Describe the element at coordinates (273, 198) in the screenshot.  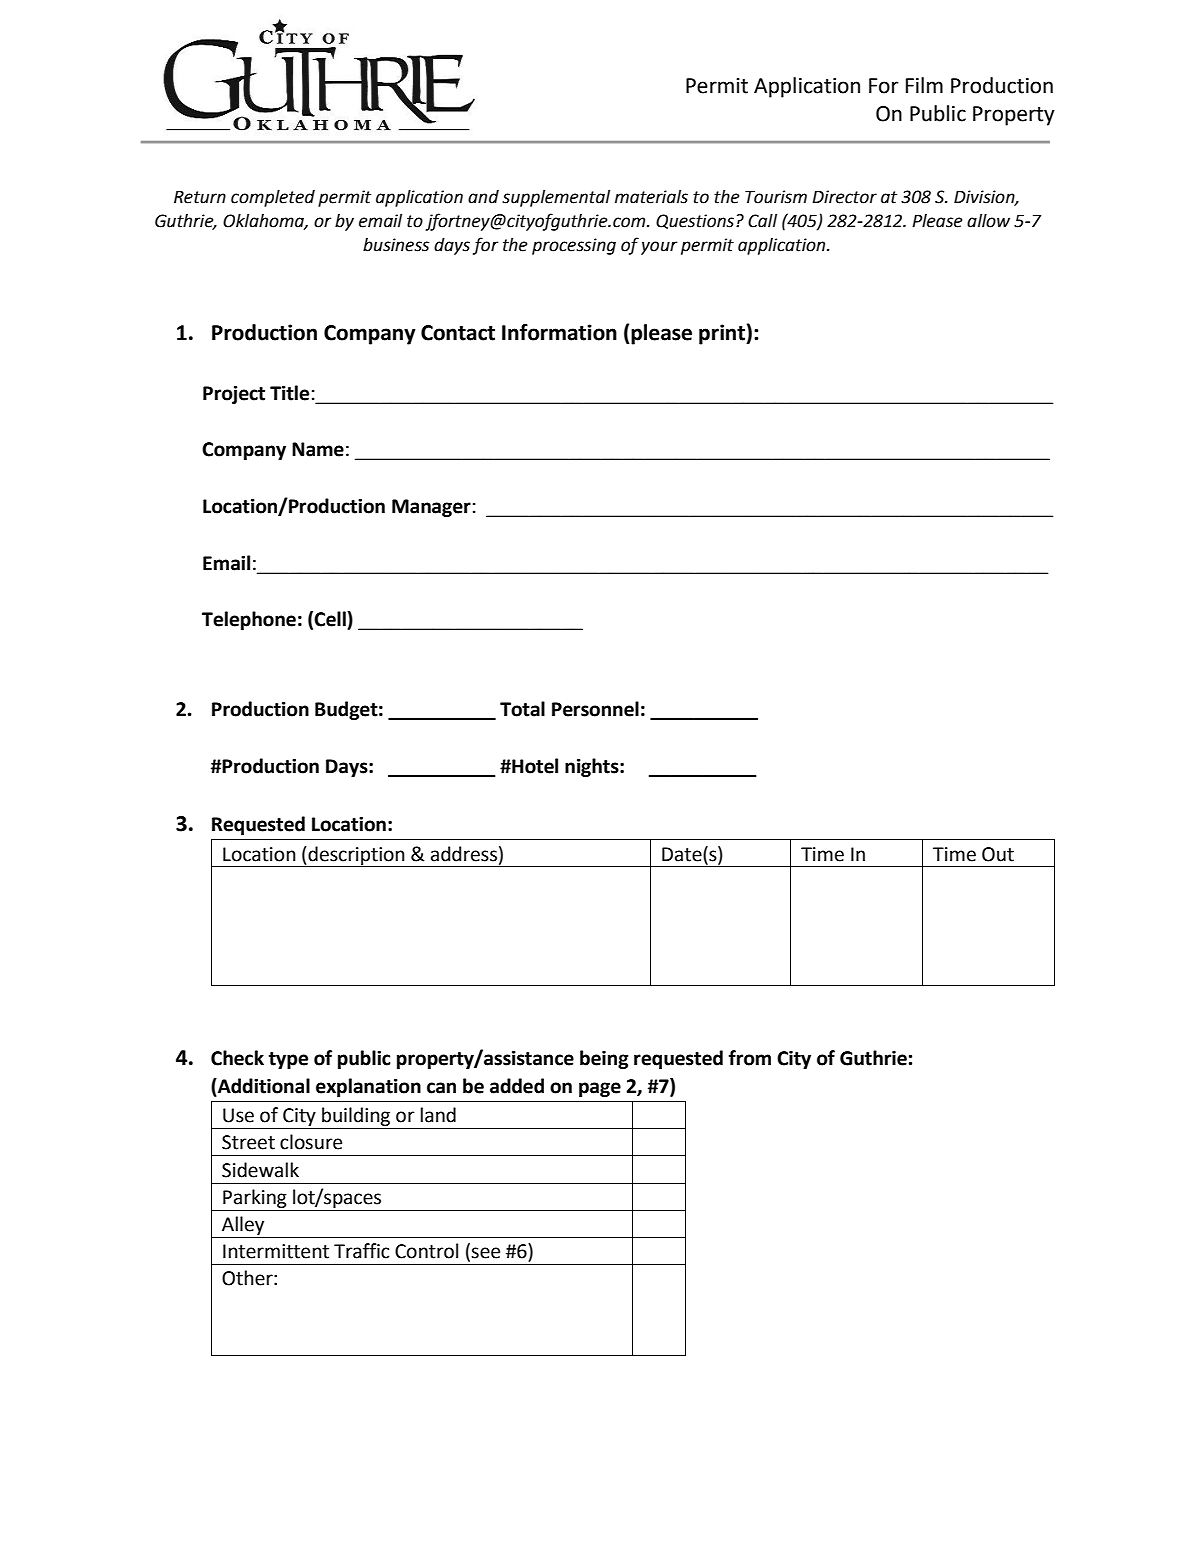
I see `completed` at that location.
